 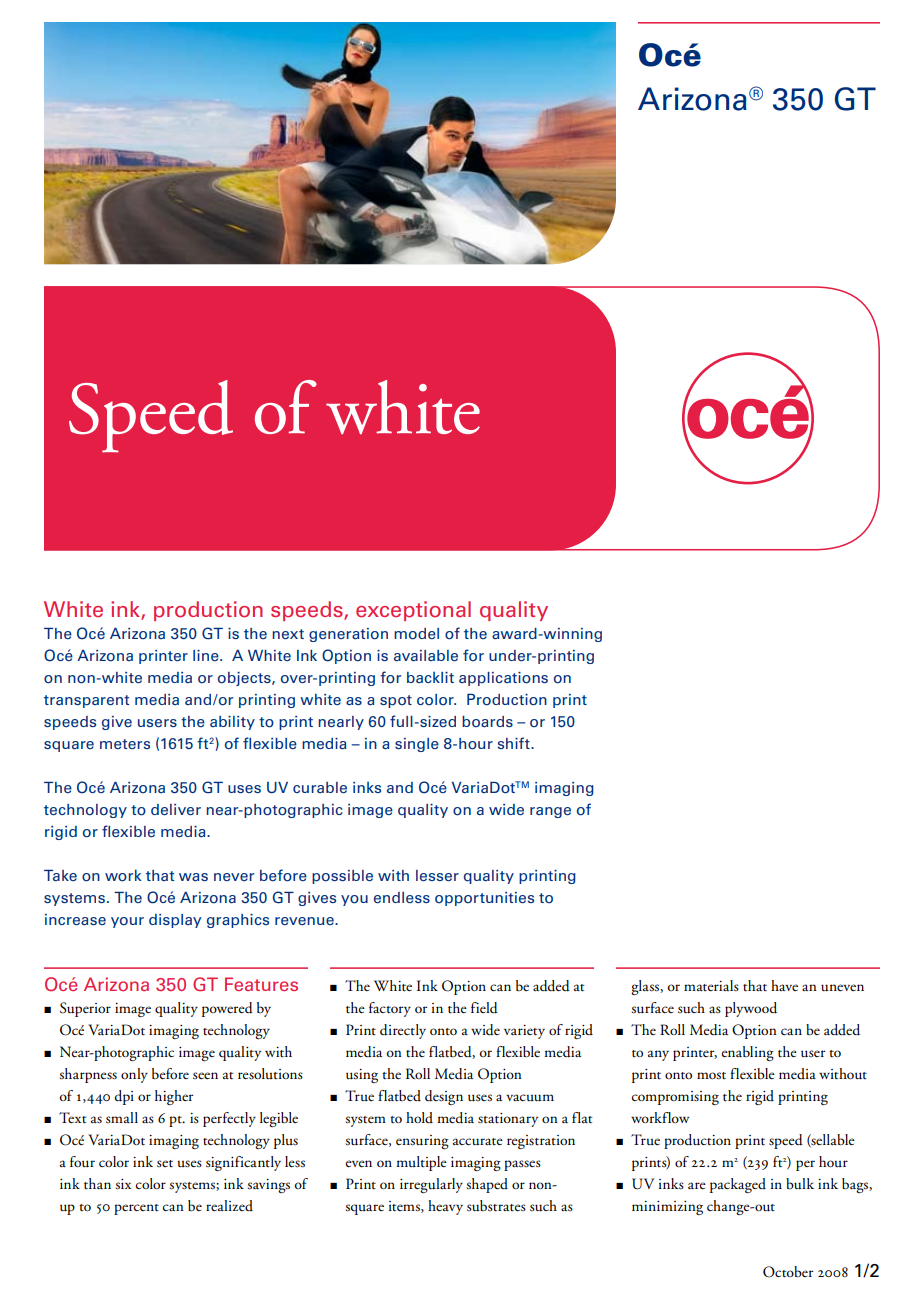 What do you see at coordinates (515, 743) in the image?
I see `shift` at bounding box center [515, 743].
